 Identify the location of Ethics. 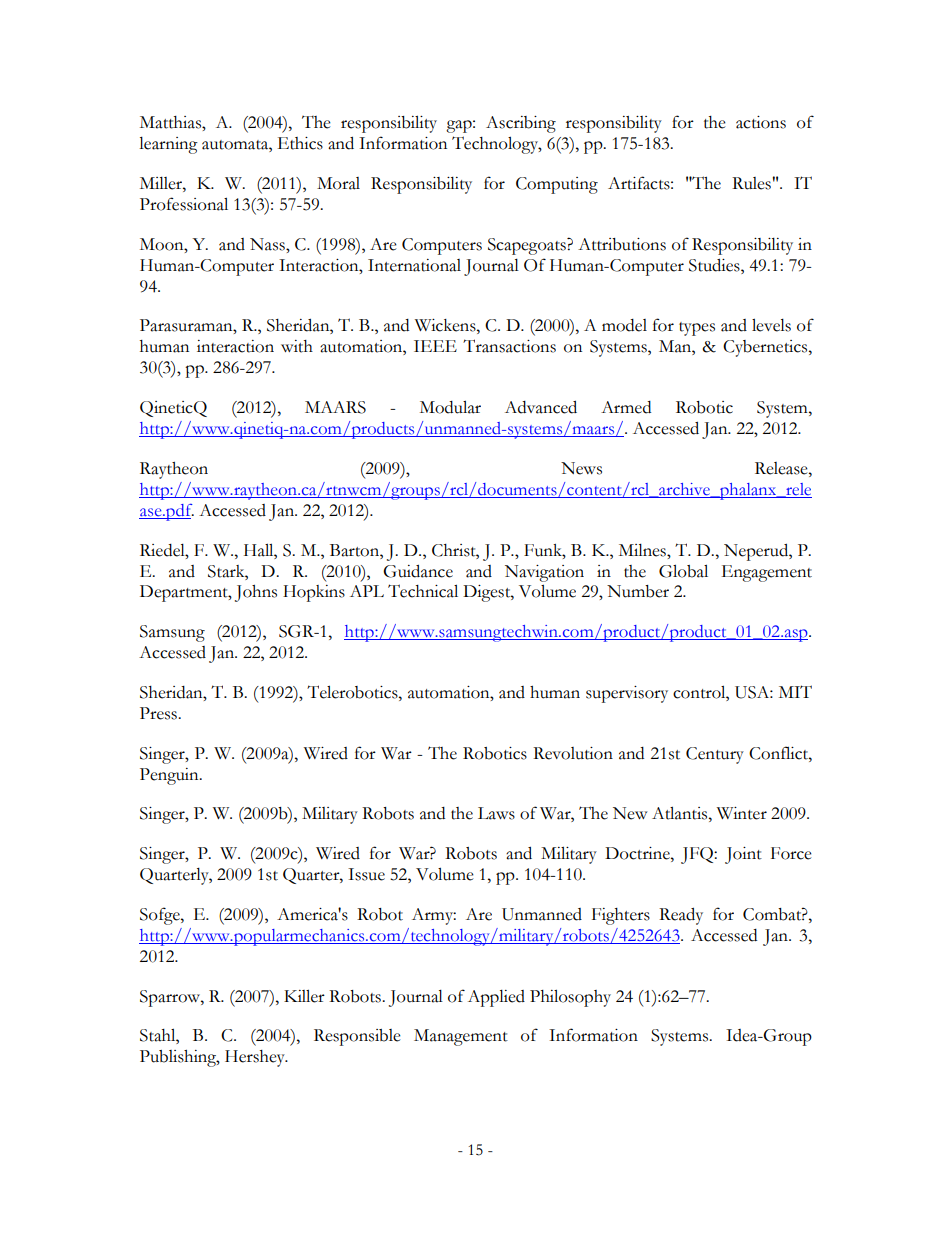
(300, 143).
